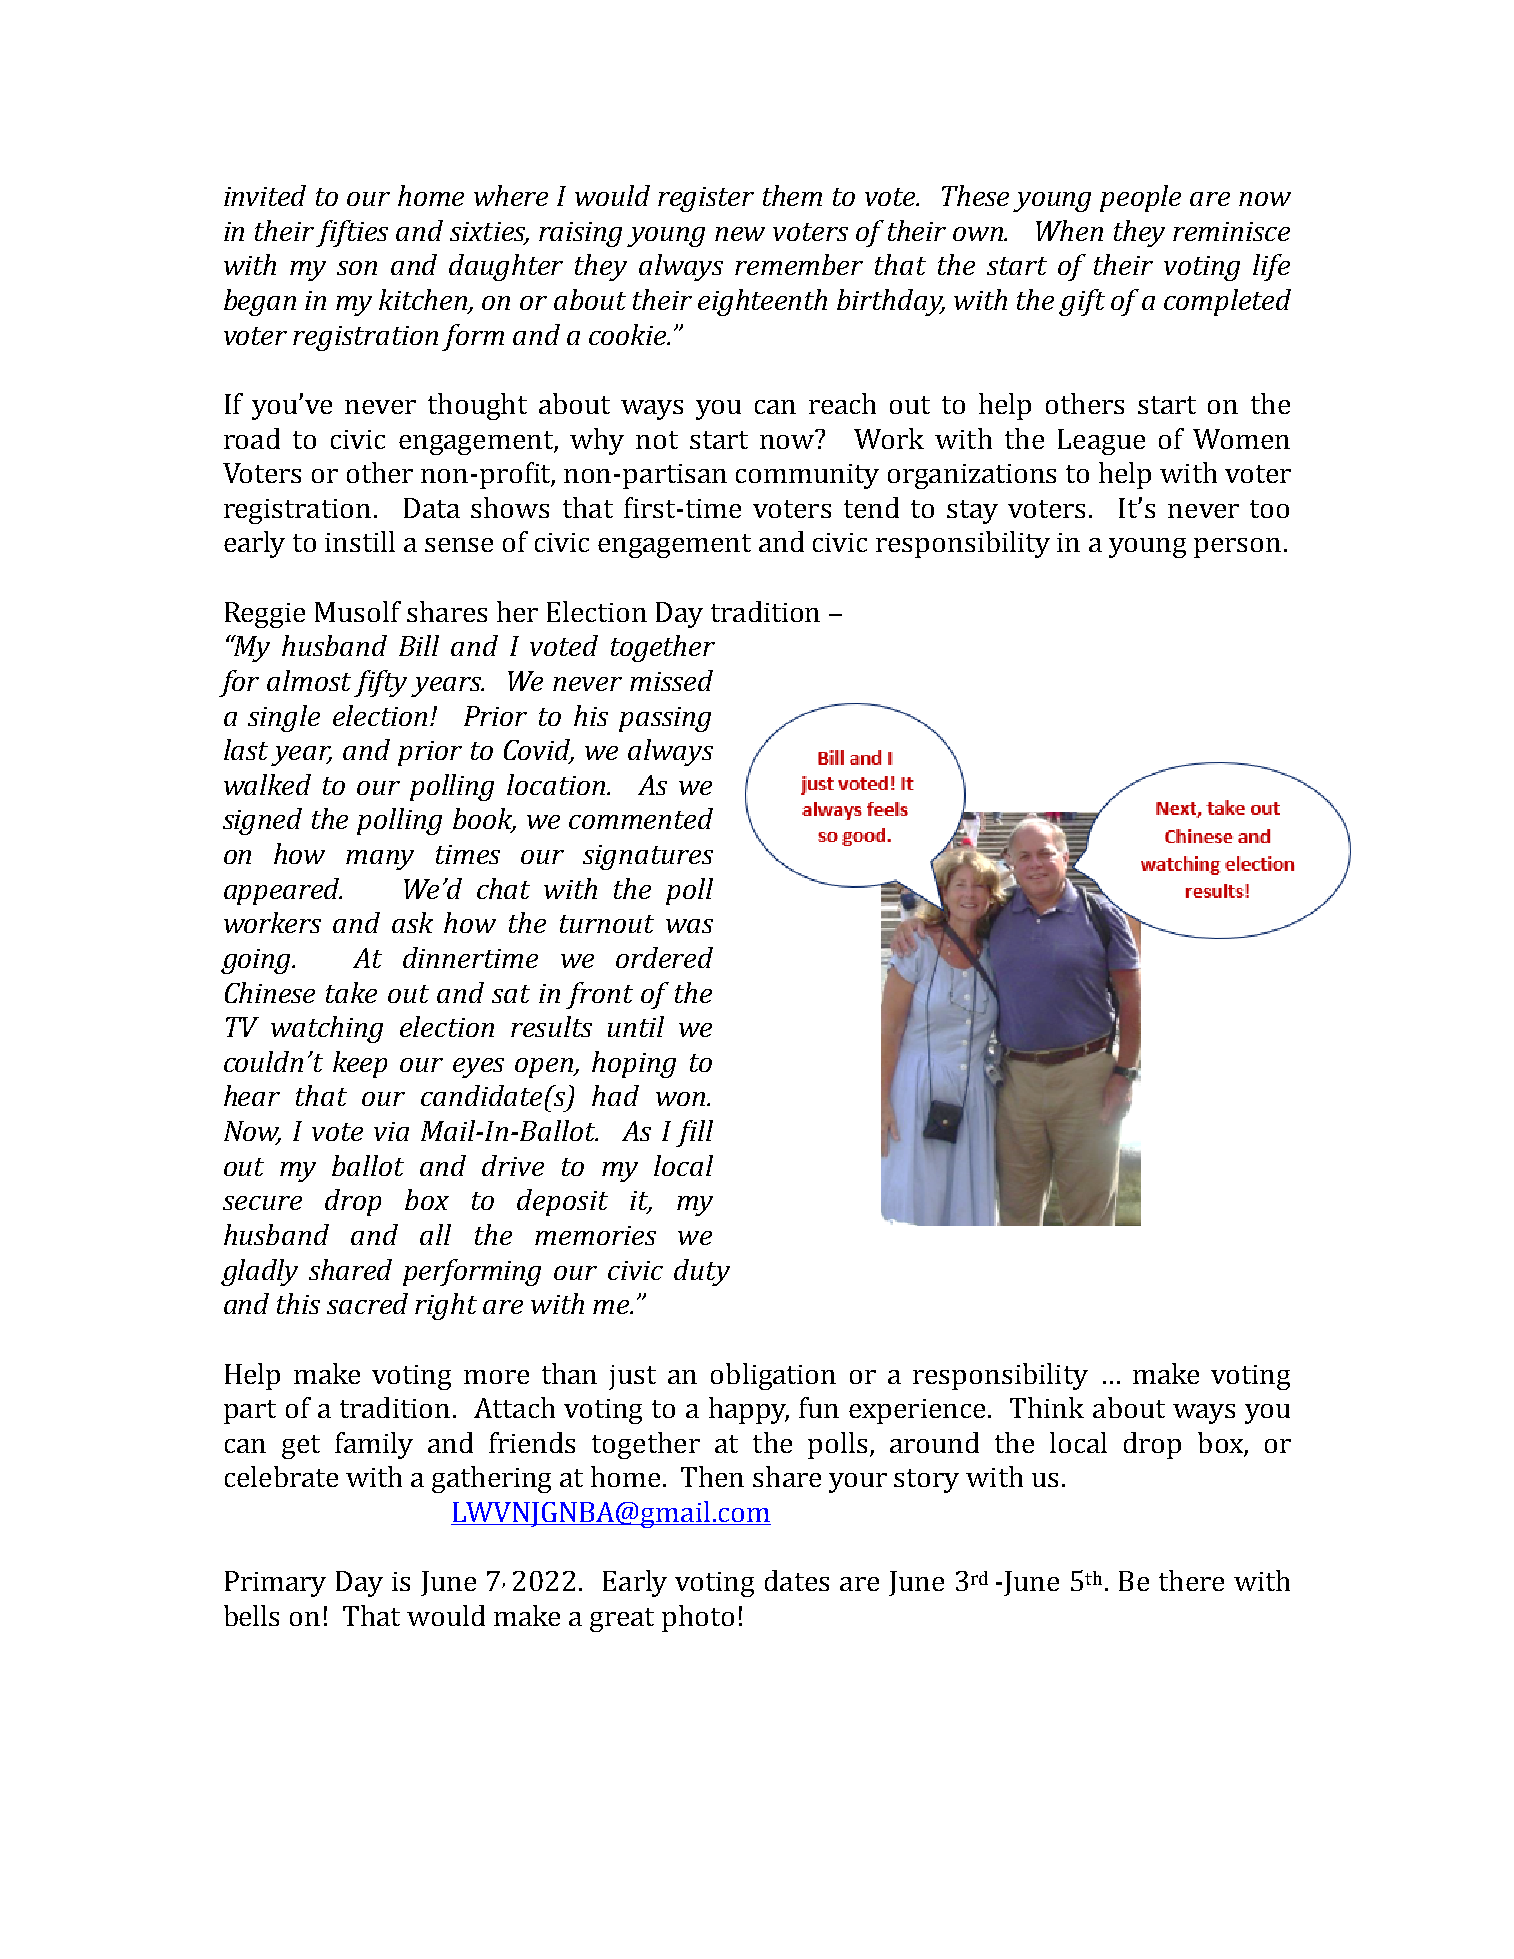 This document has width=1514, height=1959. What do you see at coordinates (1047, 1407) in the document?
I see `Think` at bounding box center [1047, 1407].
